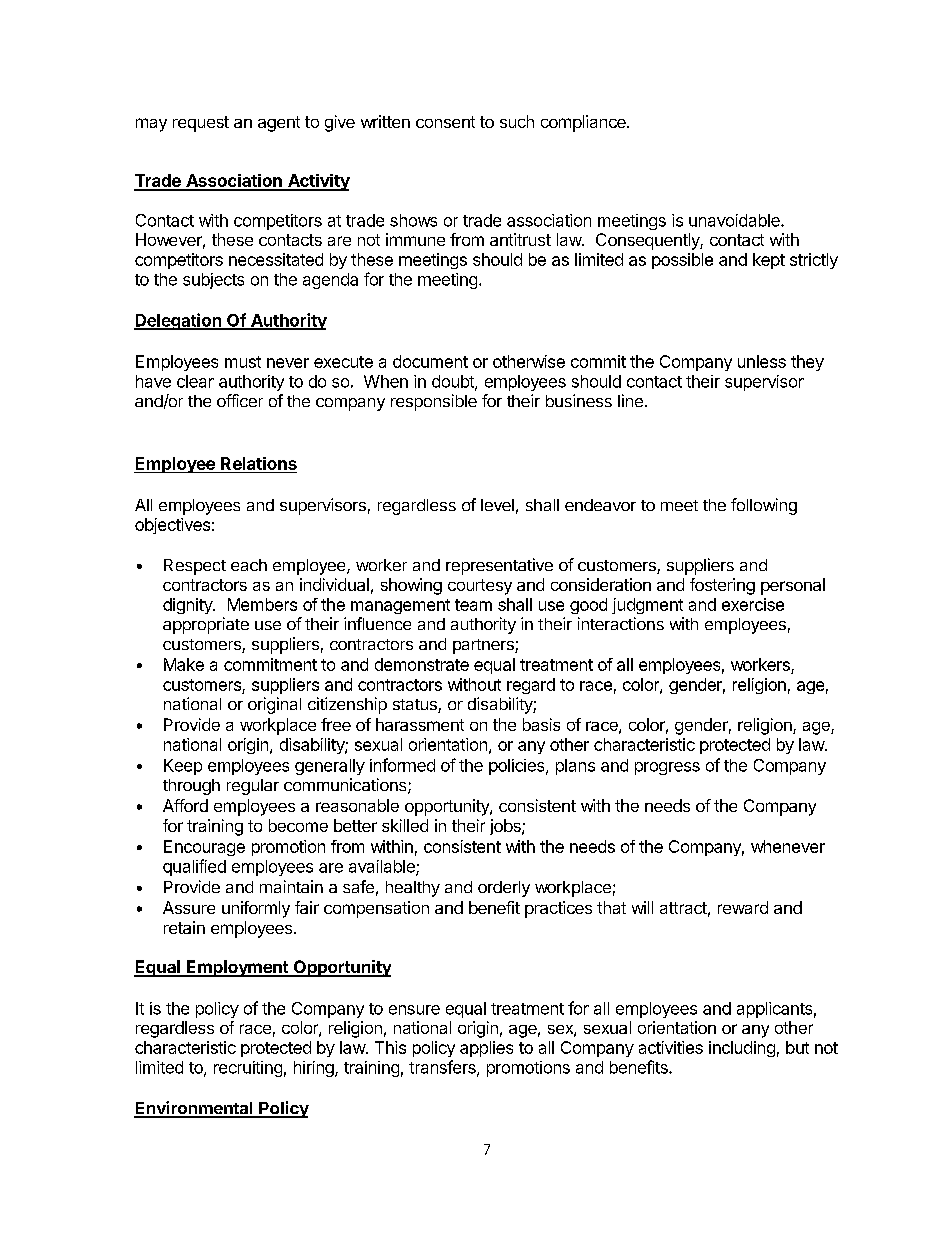  Describe the element at coordinates (206, 625) in the screenshot. I see `appropriate` at that location.
